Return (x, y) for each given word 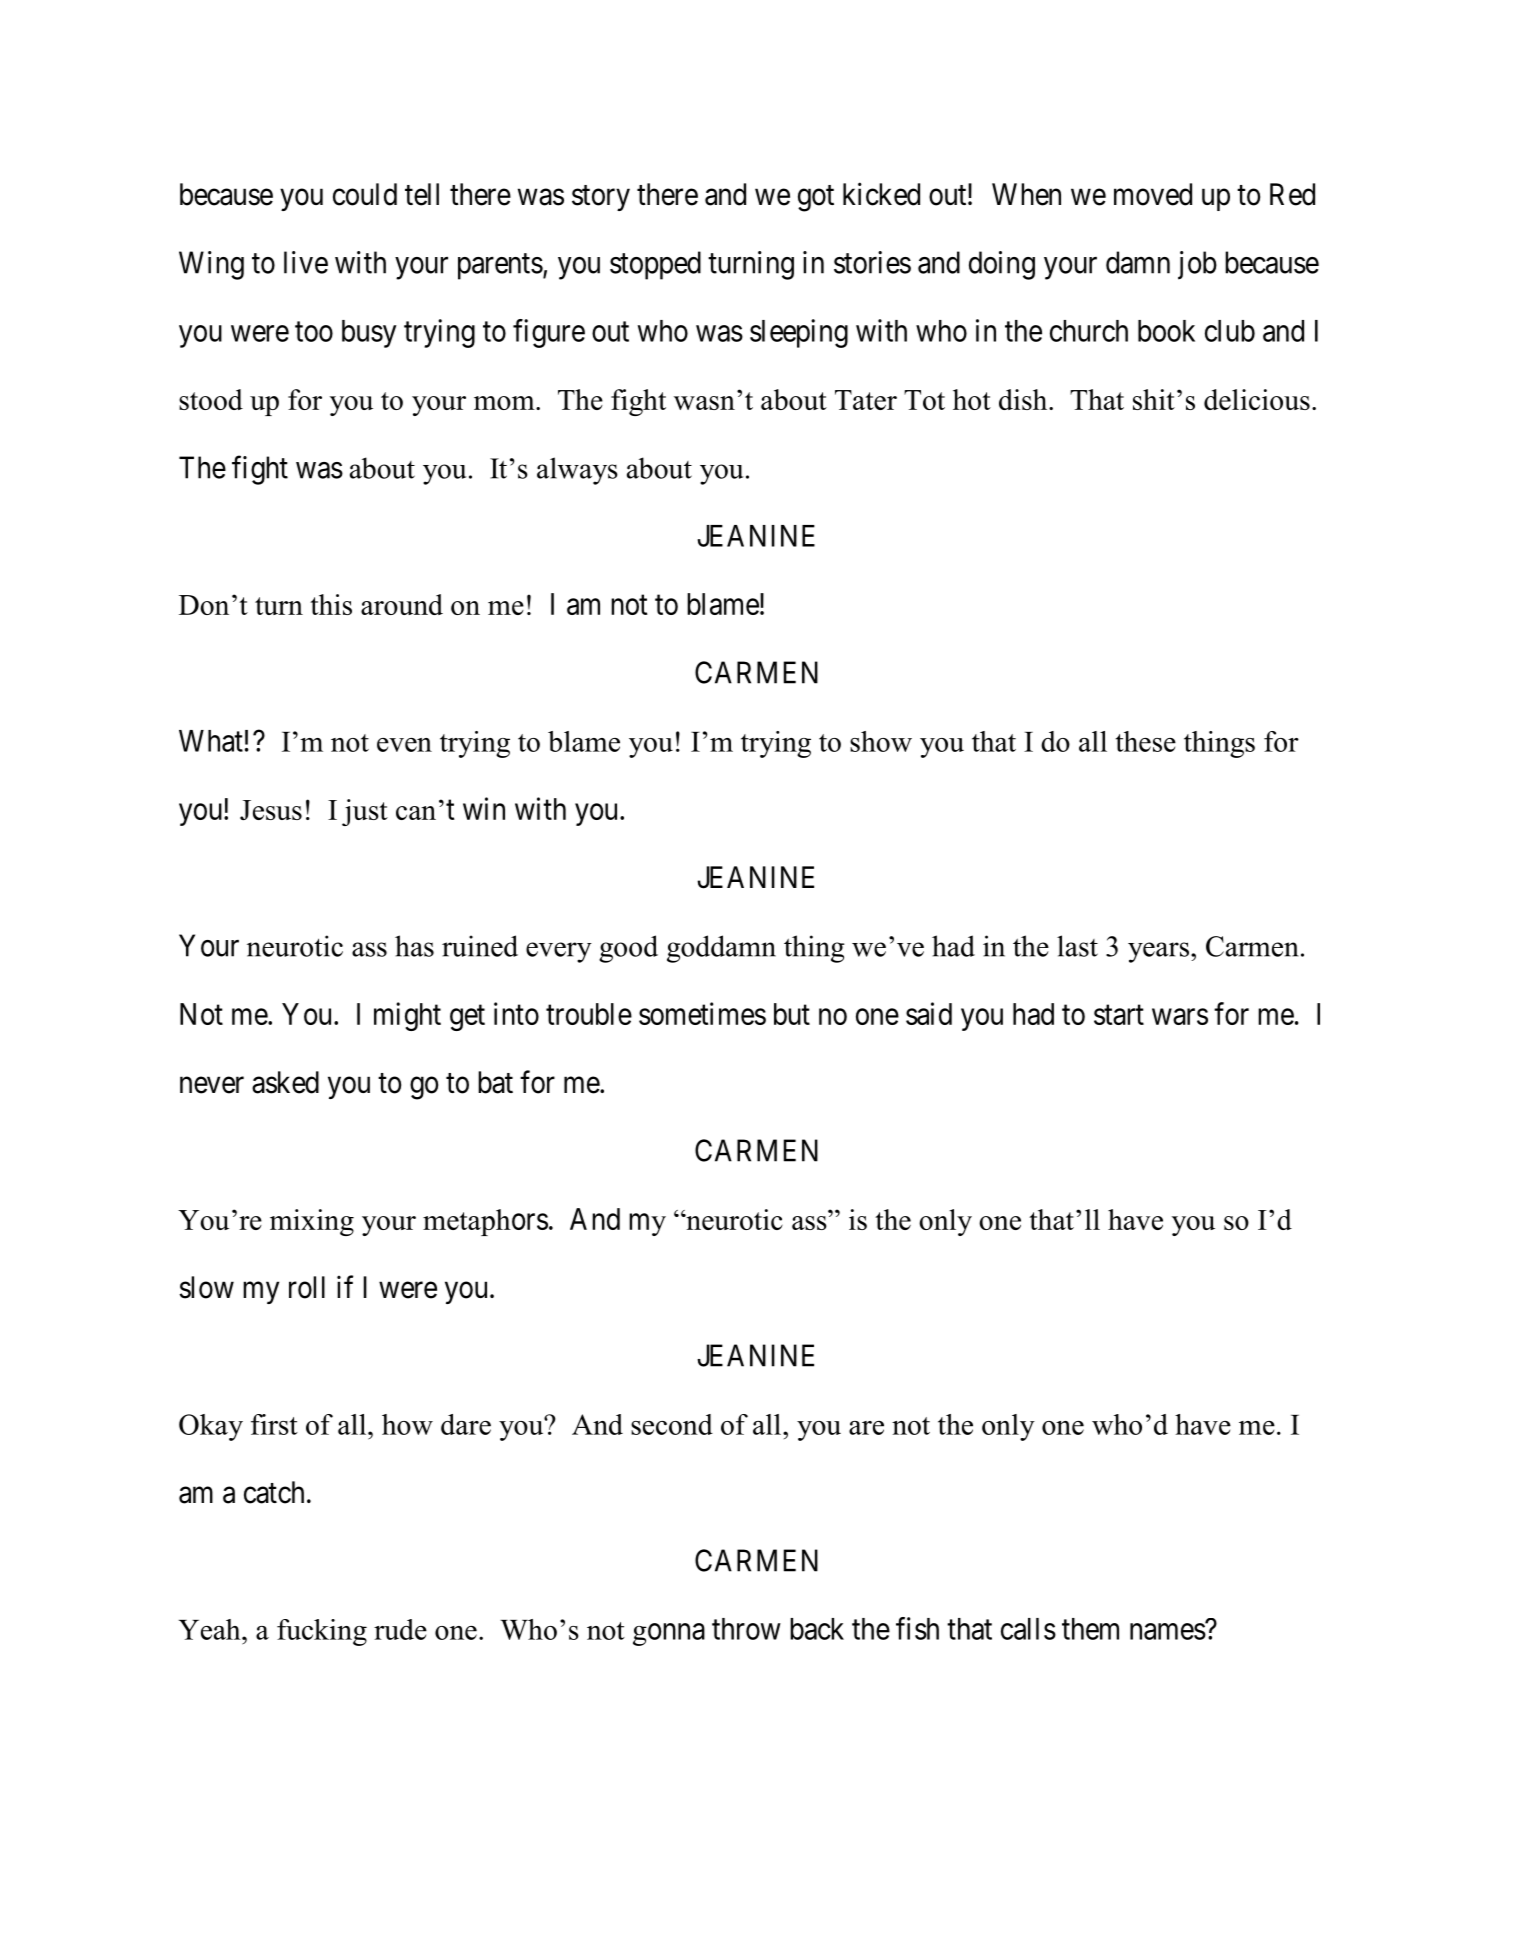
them (1090, 1629)
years (1158, 952)
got (816, 198)
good (628, 949)
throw (746, 1629)
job (1197, 265)
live (306, 262)
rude (400, 1629)
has (414, 946)
